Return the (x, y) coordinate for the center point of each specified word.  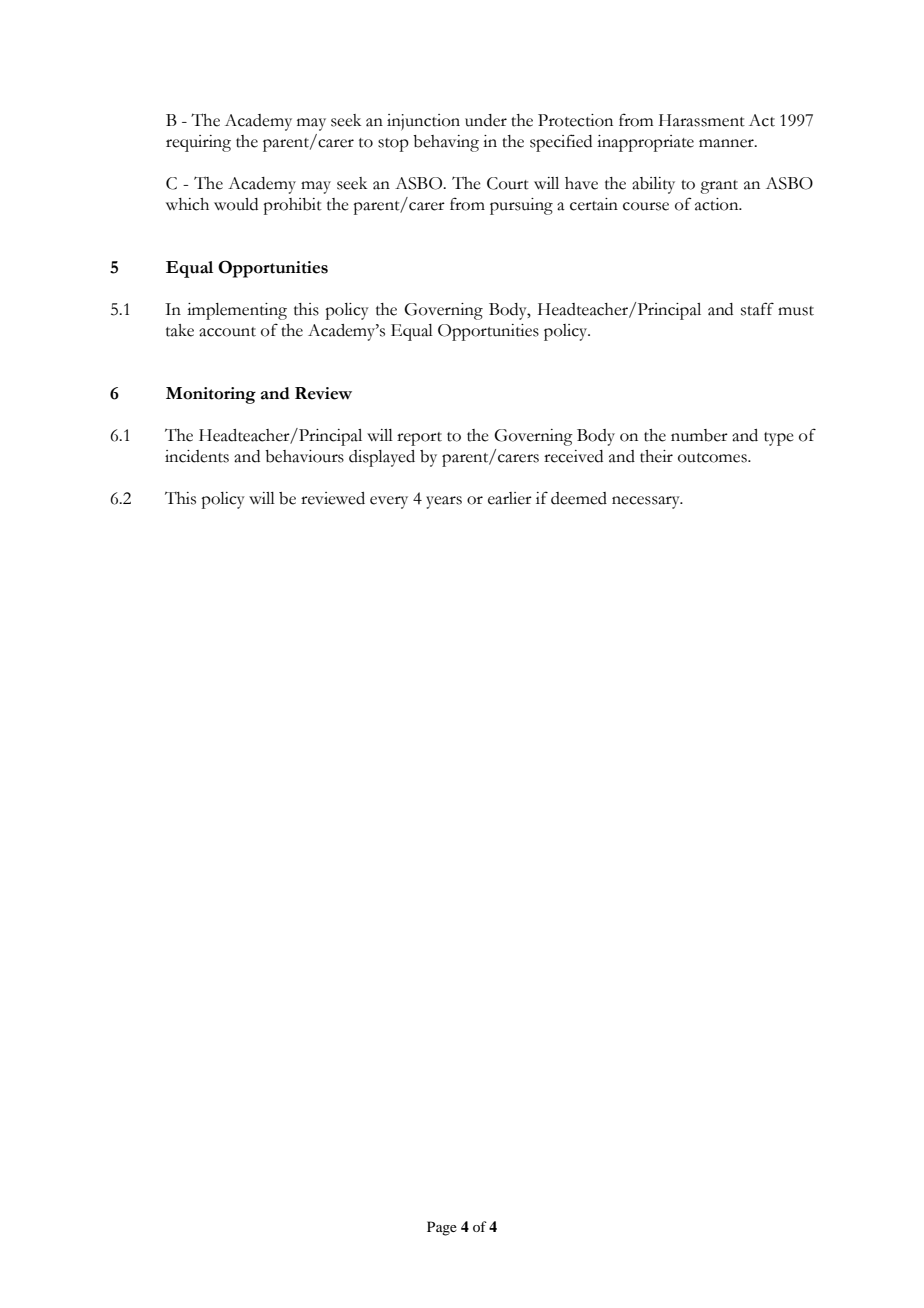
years (444, 502)
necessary (647, 502)
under (486, 120)
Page (442, 1228)
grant (719, 187)
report (419, 439)
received (573, 456)
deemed (579, 498)
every (389, 502)
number (699, 435)
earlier (510, 498)
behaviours (304, 456)
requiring (198, 143)
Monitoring (211, 395)
